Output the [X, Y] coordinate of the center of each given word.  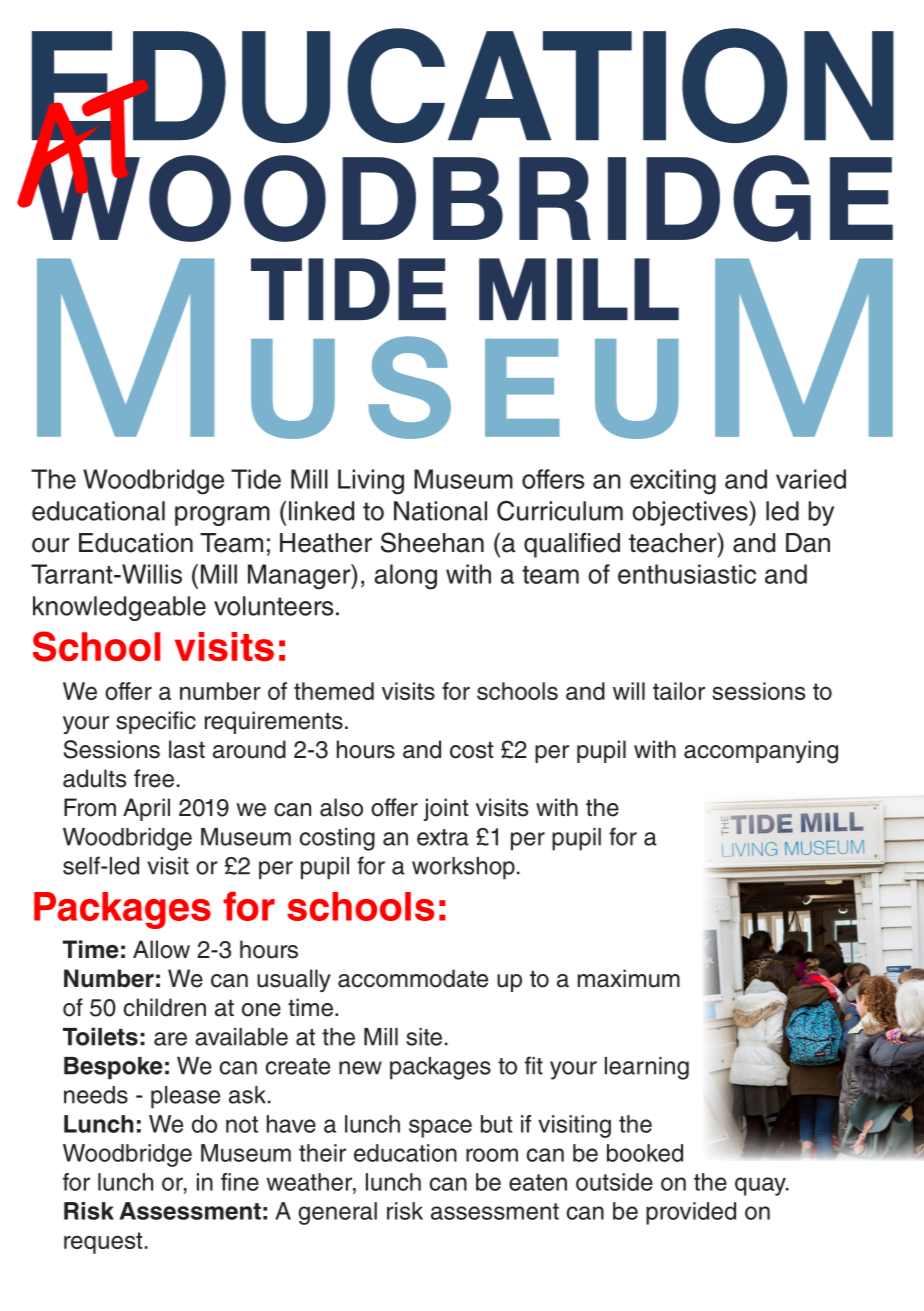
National [440, 511]
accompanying [761, 752]
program [222, 516]
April [146, 809]
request [103, 1243]
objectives [691, 513]
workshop [463, 868]
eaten [538, 1182]
